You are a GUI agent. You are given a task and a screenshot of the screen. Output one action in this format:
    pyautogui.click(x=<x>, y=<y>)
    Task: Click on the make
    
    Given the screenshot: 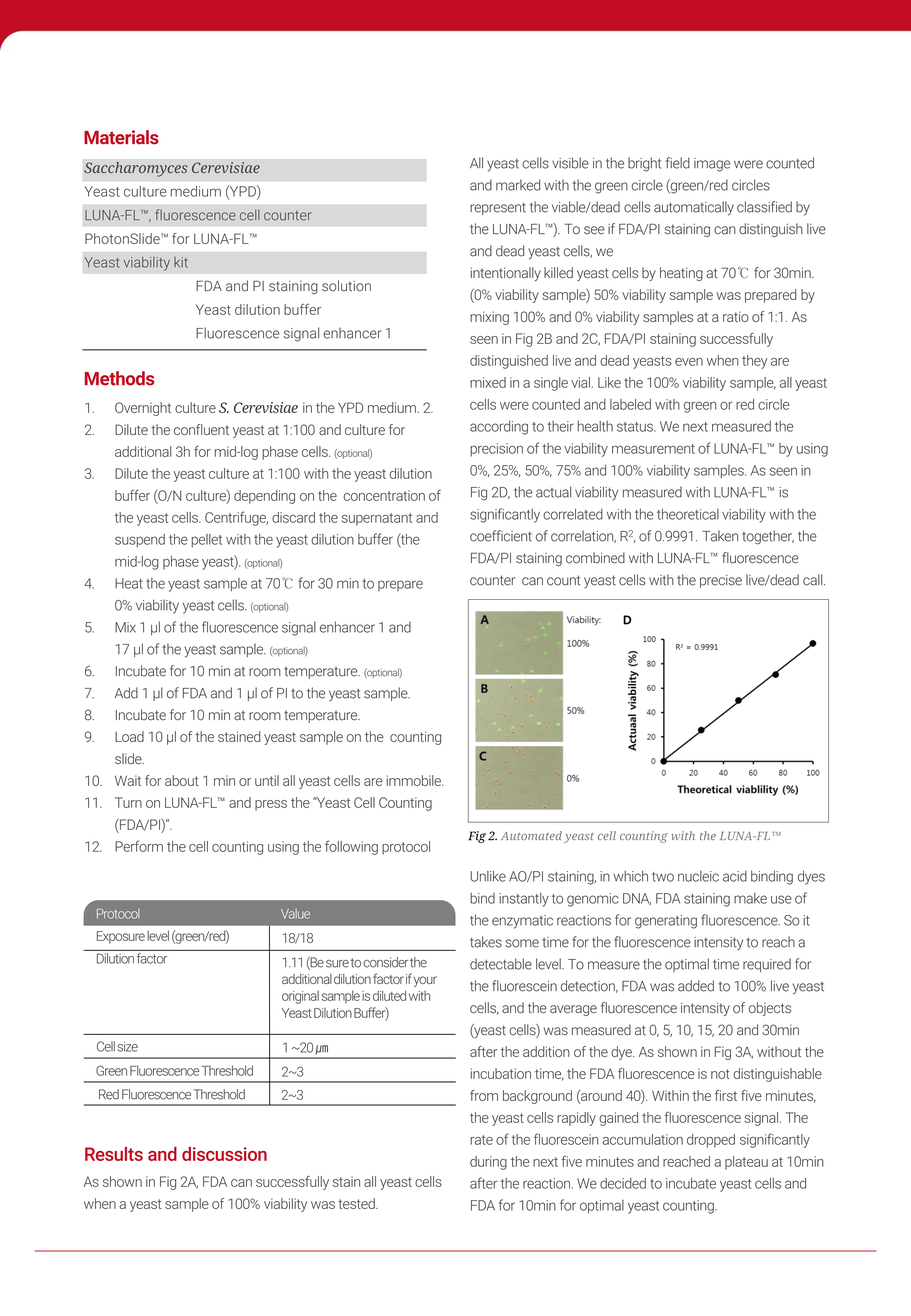 What is the action you would take?
    pyautogui.click(x=750, y=898)
